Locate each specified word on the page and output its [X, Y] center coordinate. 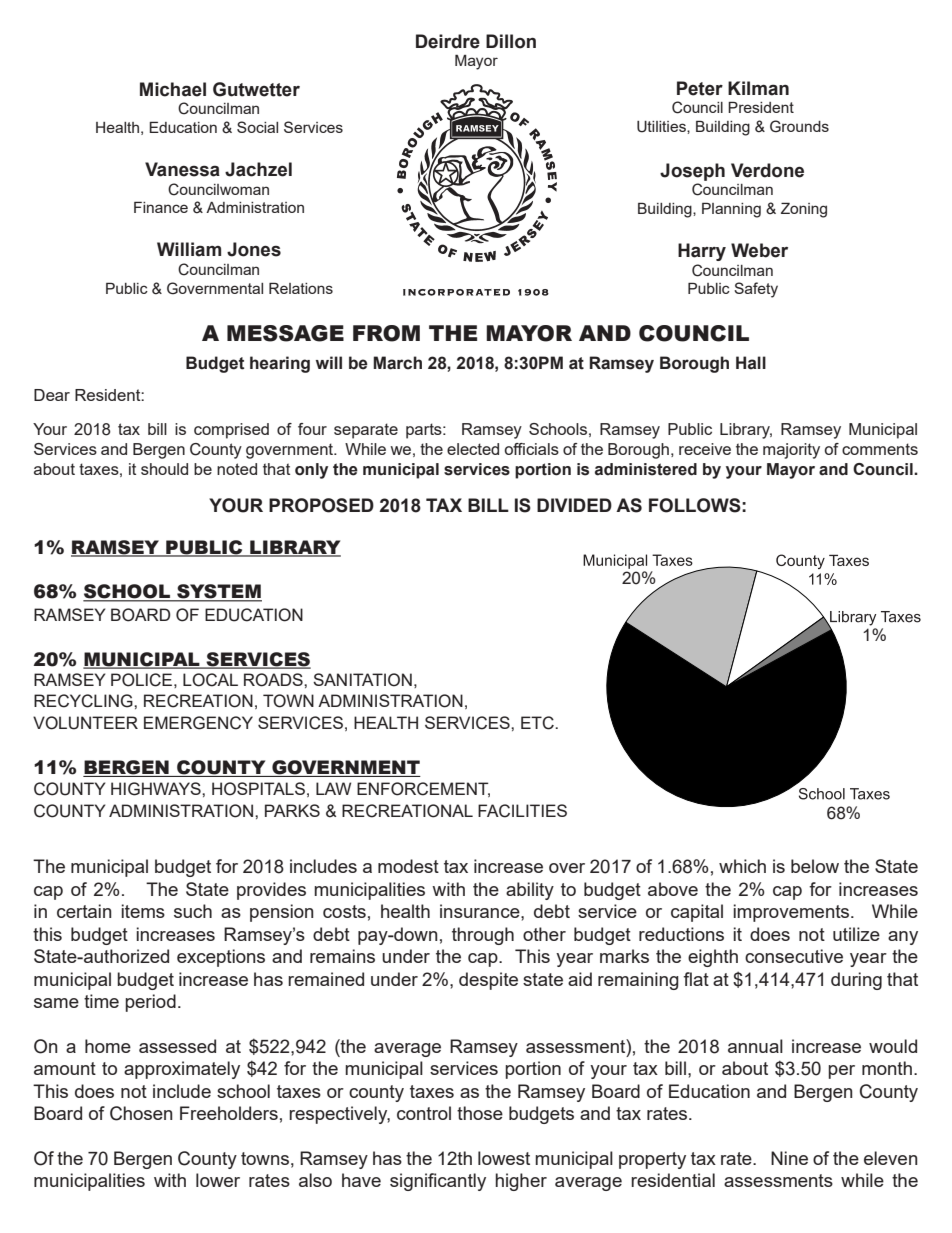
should [164, 469]
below [815, 866]
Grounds [799, 126]
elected [473, 449]
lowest [504, 1158]
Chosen [141, 1113]
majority [791, 451]
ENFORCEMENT [423, 789]
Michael [173, 89]
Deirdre [448, 41]
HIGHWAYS [157, 789]
